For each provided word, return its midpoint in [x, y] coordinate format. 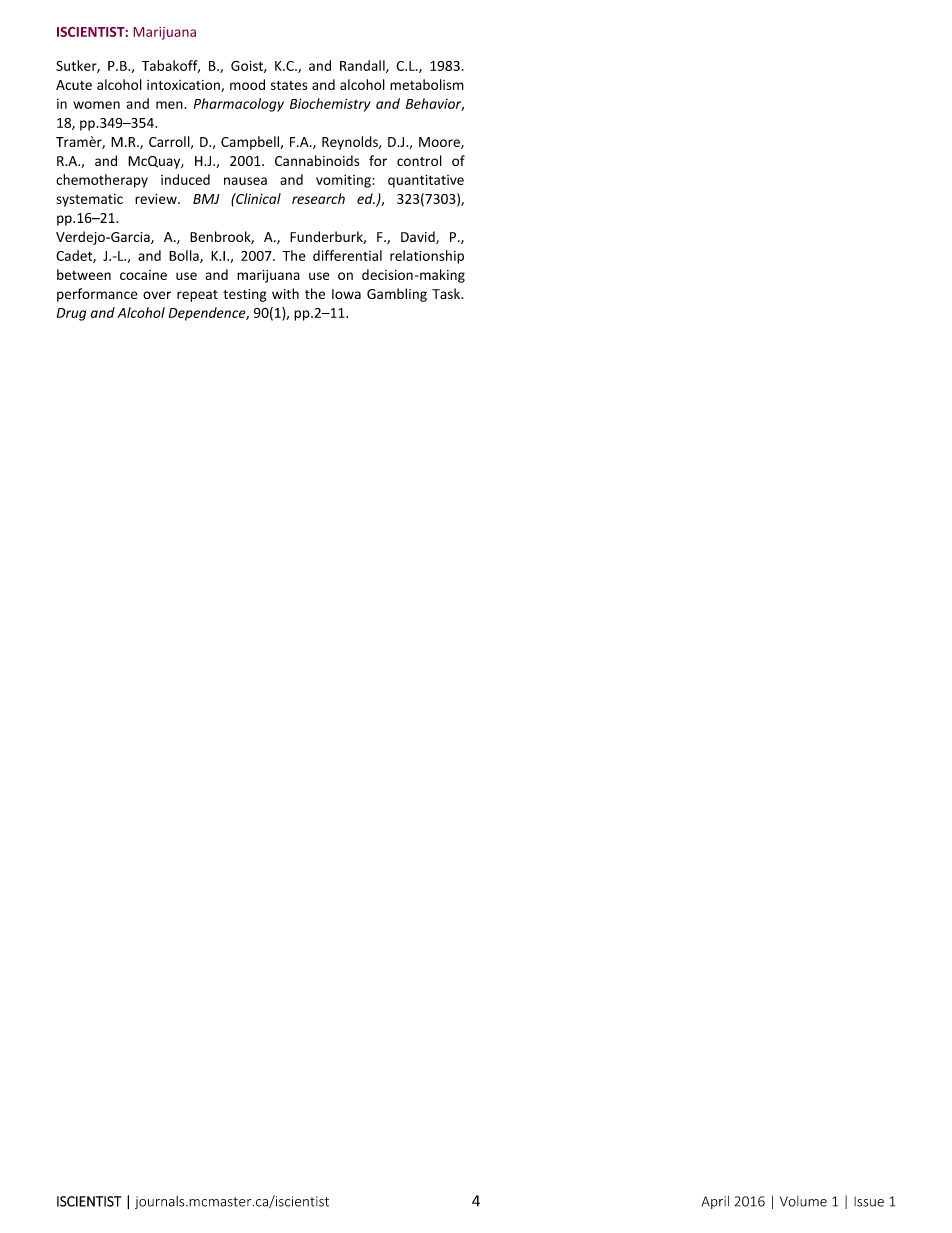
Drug [71, 314]
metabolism [427, 84]
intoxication [184, 86]
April [715, 1202]
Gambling [397, 295]
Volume [803, 1201]
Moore [440, 143]
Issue [869, 1201]
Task [447, 293]
